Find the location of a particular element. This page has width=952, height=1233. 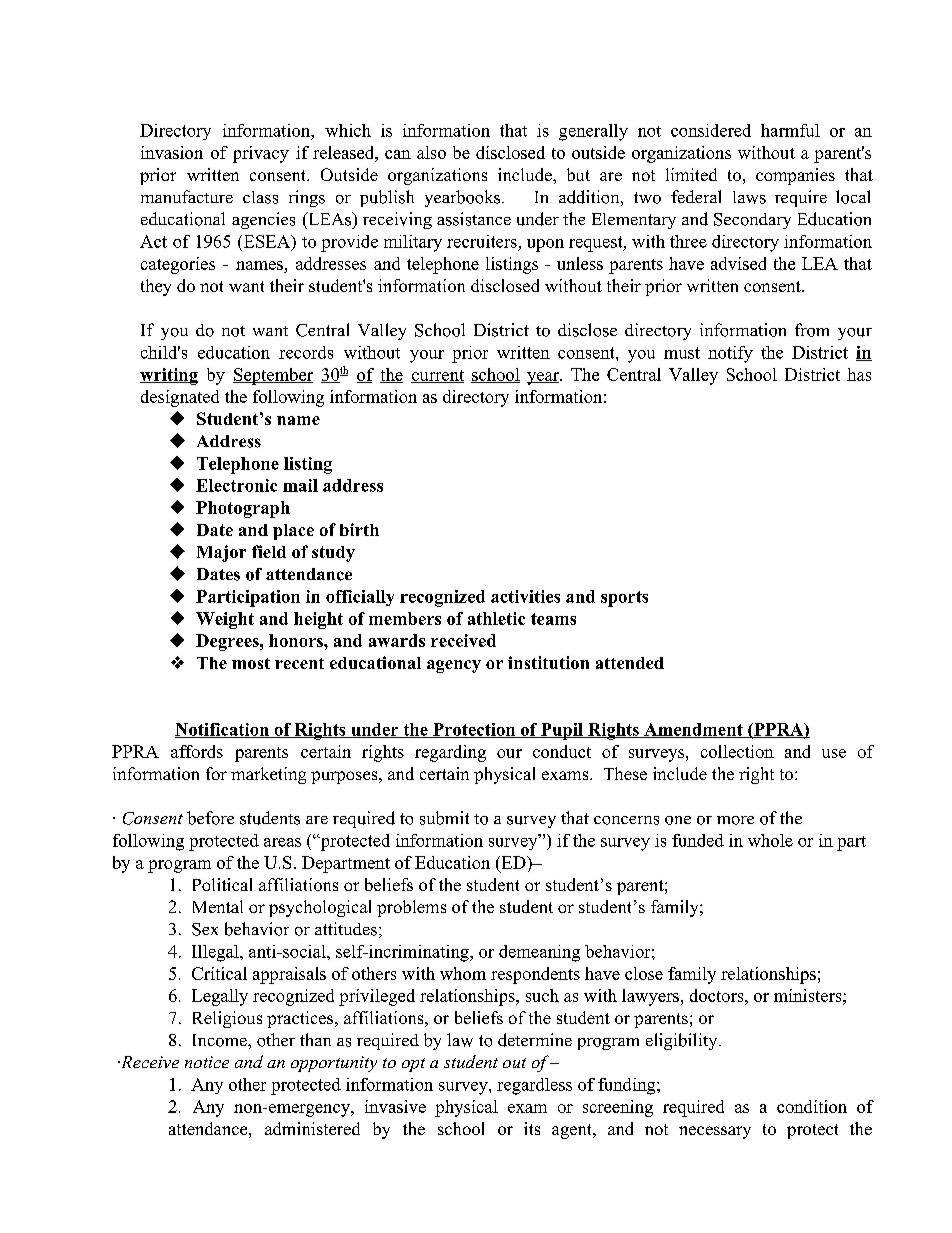

notice is located at coordinates (207, 1062).
